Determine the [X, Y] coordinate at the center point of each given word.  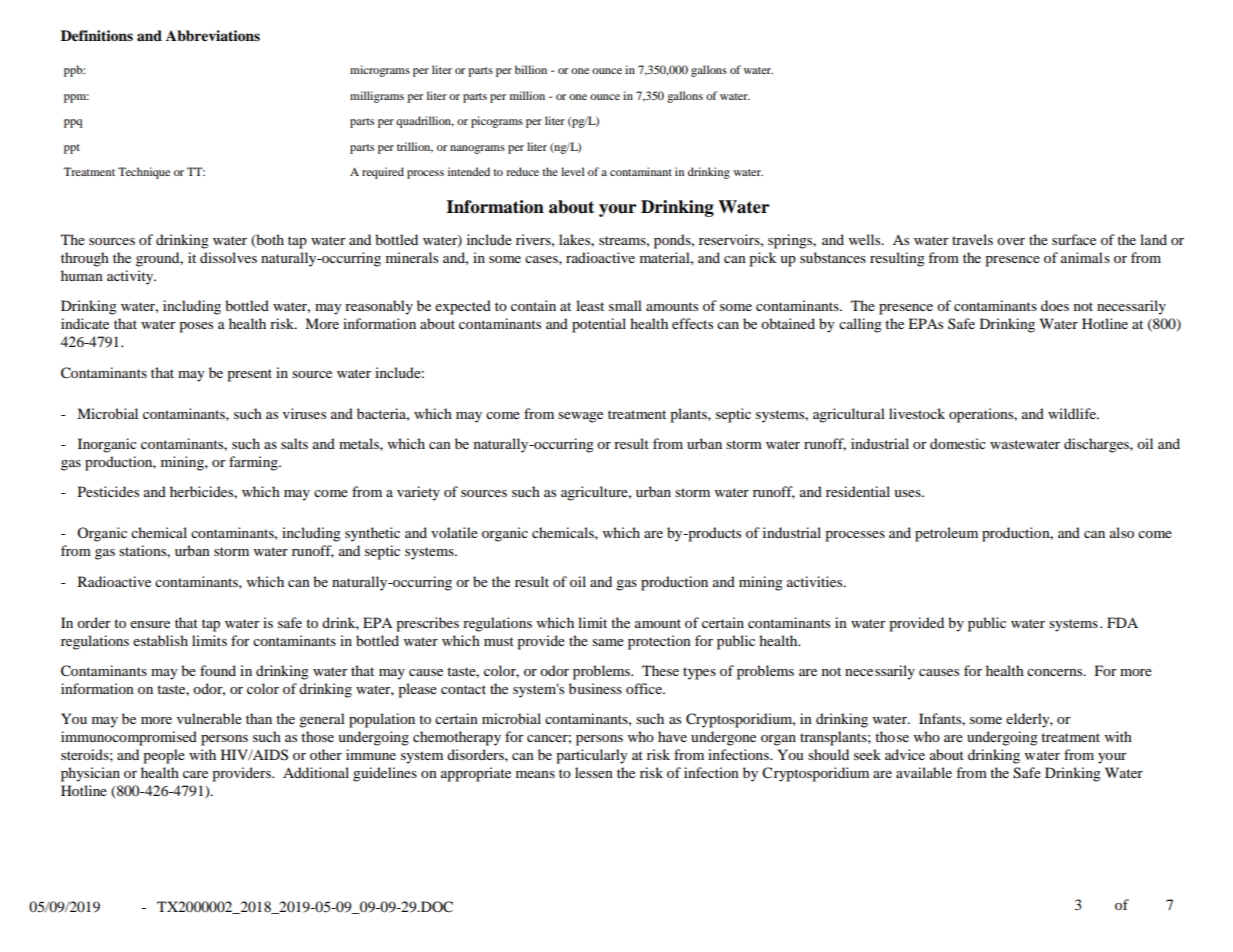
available [924, 772]
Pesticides [108, 491]
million [527, 95]
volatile [454, 532]
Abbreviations [213, 36]
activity [131, 277]
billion [531, 69]
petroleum [946, 534]
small [625, 305]
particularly [592, 756]
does [1055, 305]
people [164, 756]
